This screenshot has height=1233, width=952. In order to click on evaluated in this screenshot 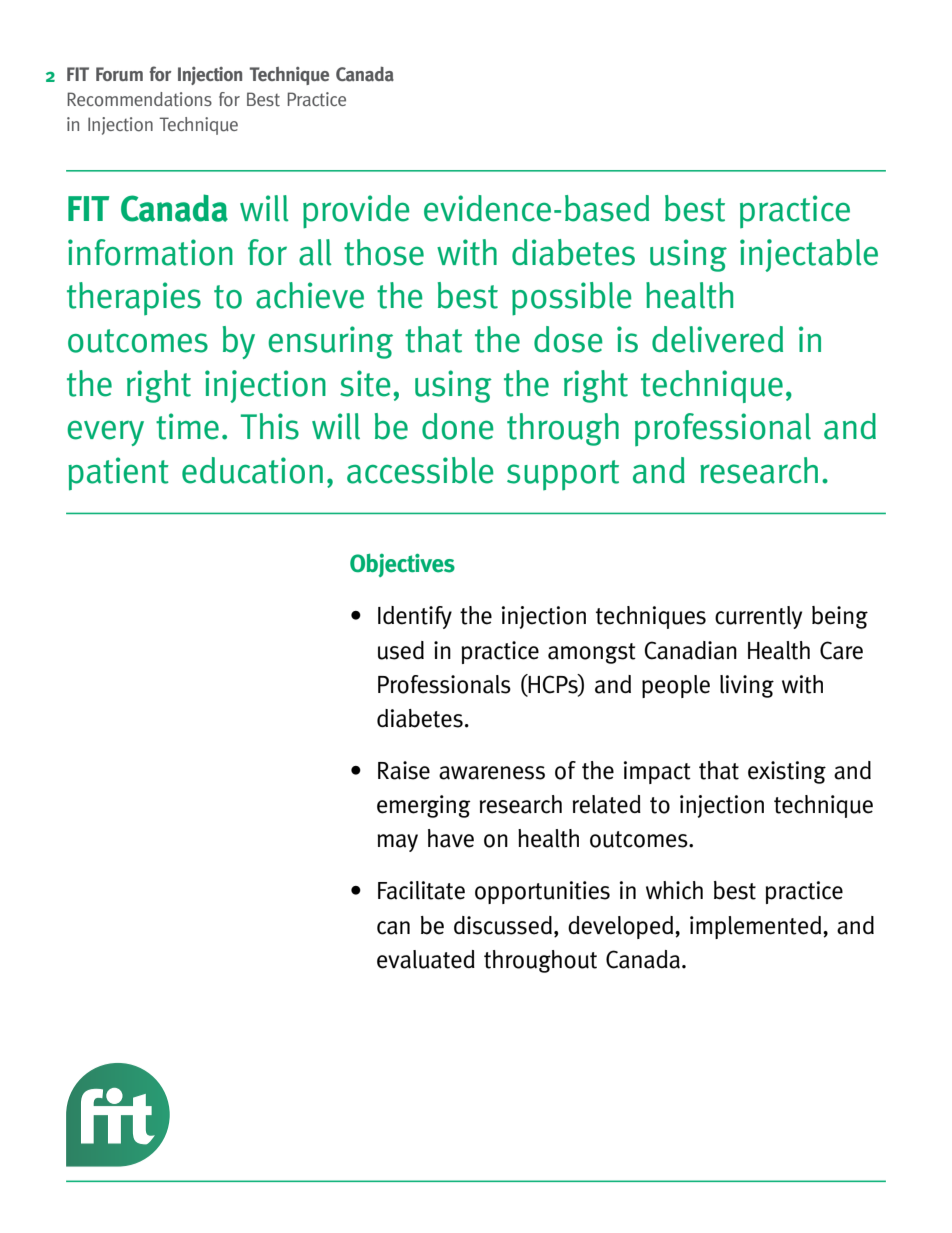, I will do `click(426, 959)`.
